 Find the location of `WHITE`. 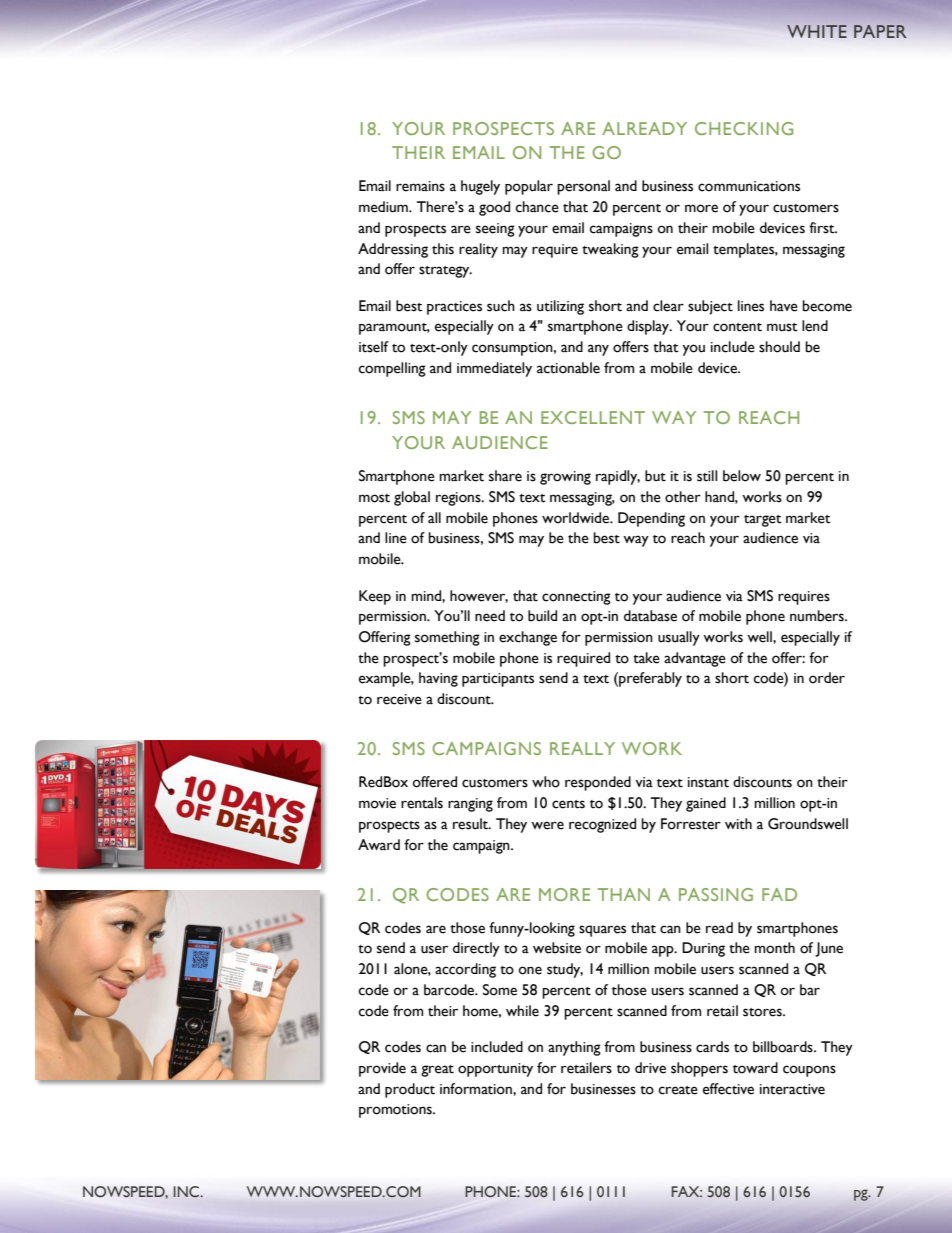

WHITE is located at coordinates (817, 31).
